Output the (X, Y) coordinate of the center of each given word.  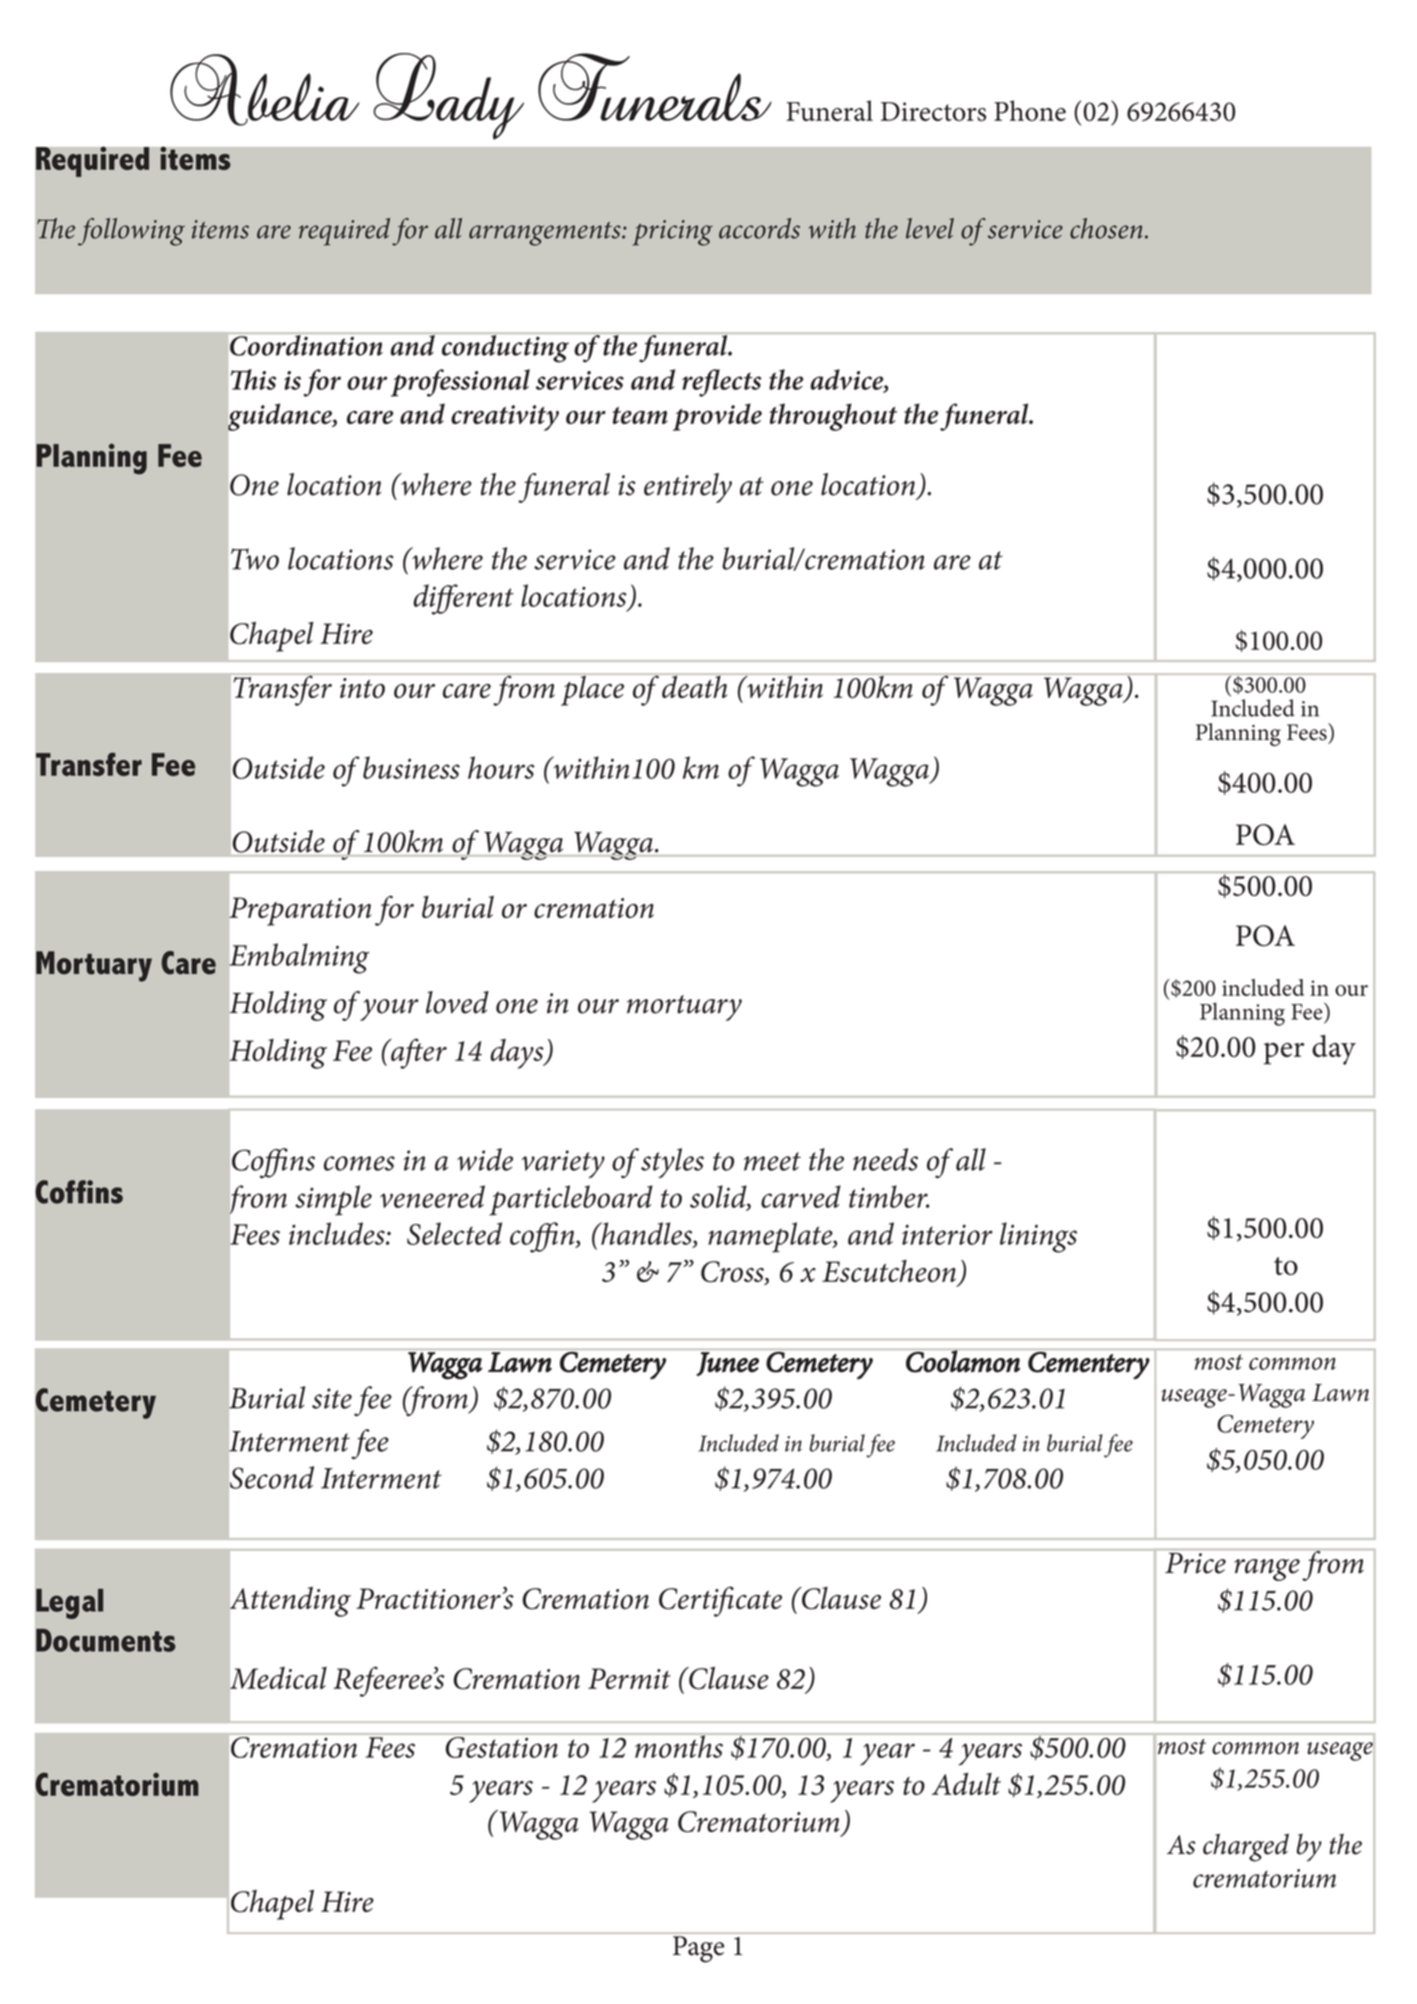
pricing (672, 233)
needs (885, 1159)
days (518, 1054)
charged (1246, 1847)
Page (698, 1949)
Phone (1030, 110)
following (131, 232)
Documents (106, 1640)
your (389, 1010)
